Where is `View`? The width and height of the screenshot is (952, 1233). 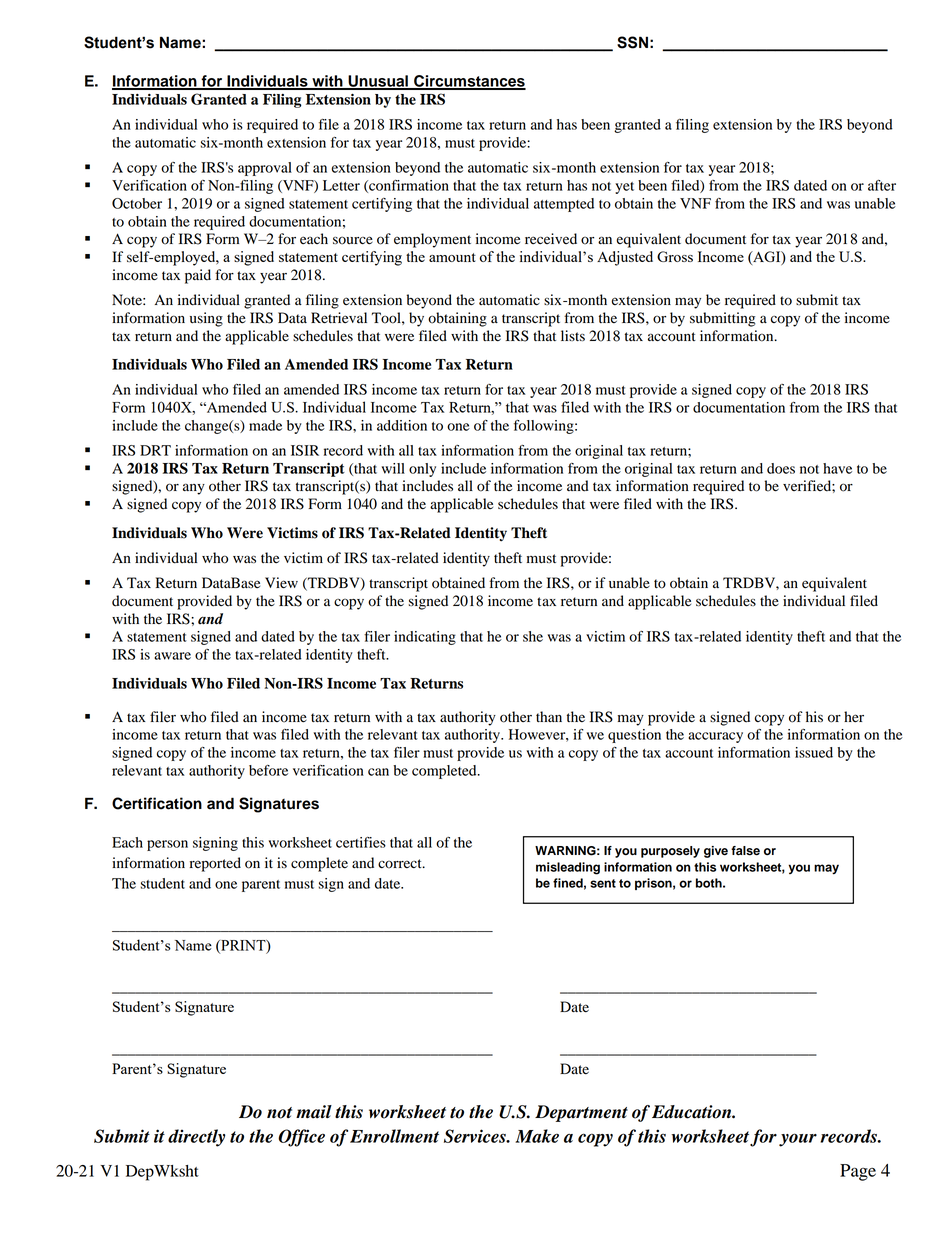 View is located at coordinates (281, 583).
